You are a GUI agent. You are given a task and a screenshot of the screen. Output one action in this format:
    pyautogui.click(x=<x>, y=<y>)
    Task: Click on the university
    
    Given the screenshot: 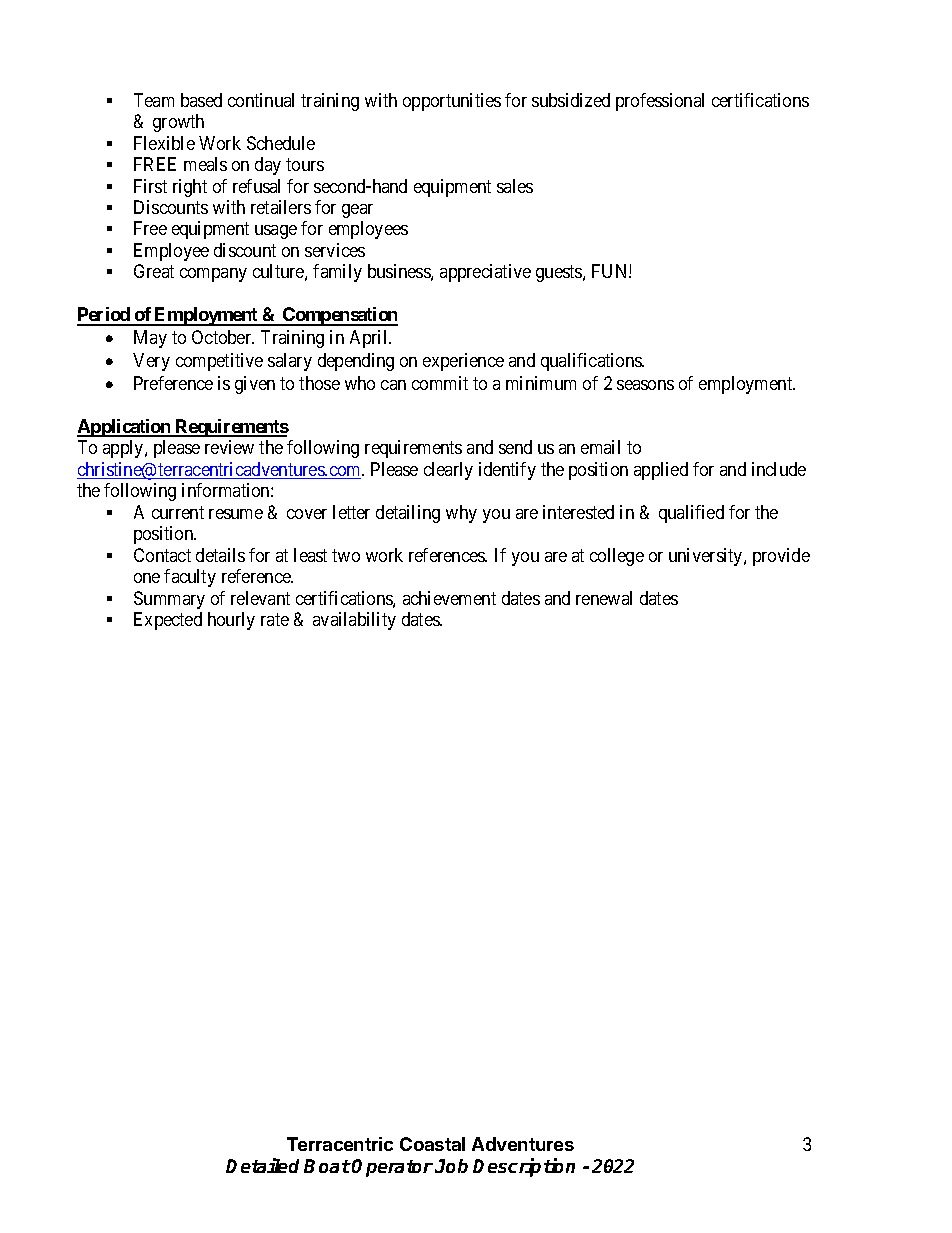 What is the action you would take?
    pyautogui.click(x=707, y=557)
